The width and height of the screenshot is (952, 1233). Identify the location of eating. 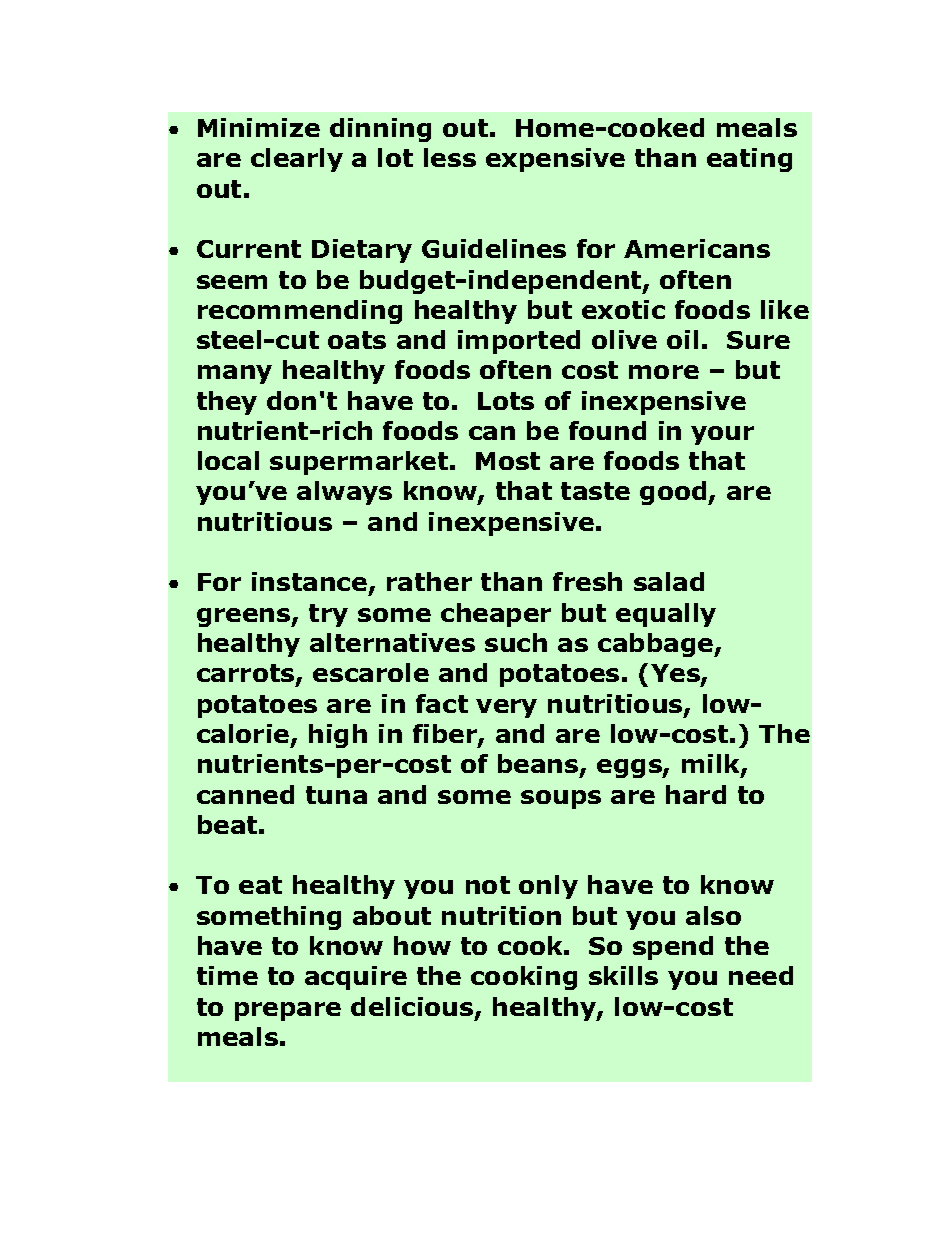
(749, 160).
